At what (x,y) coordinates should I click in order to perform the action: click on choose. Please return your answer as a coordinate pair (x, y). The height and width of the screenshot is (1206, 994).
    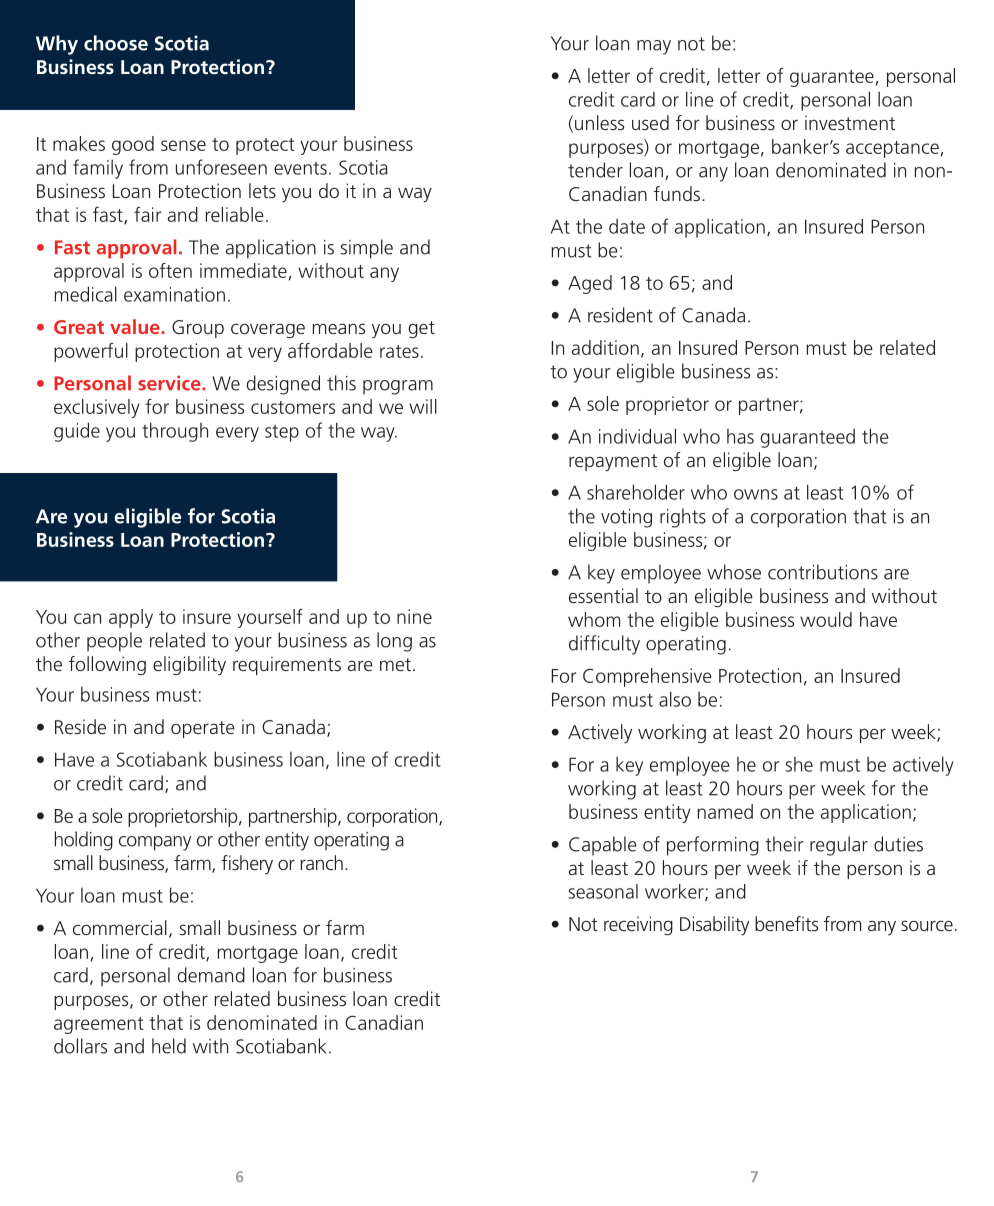
    Looking at the image, I should click on (116, 43).
